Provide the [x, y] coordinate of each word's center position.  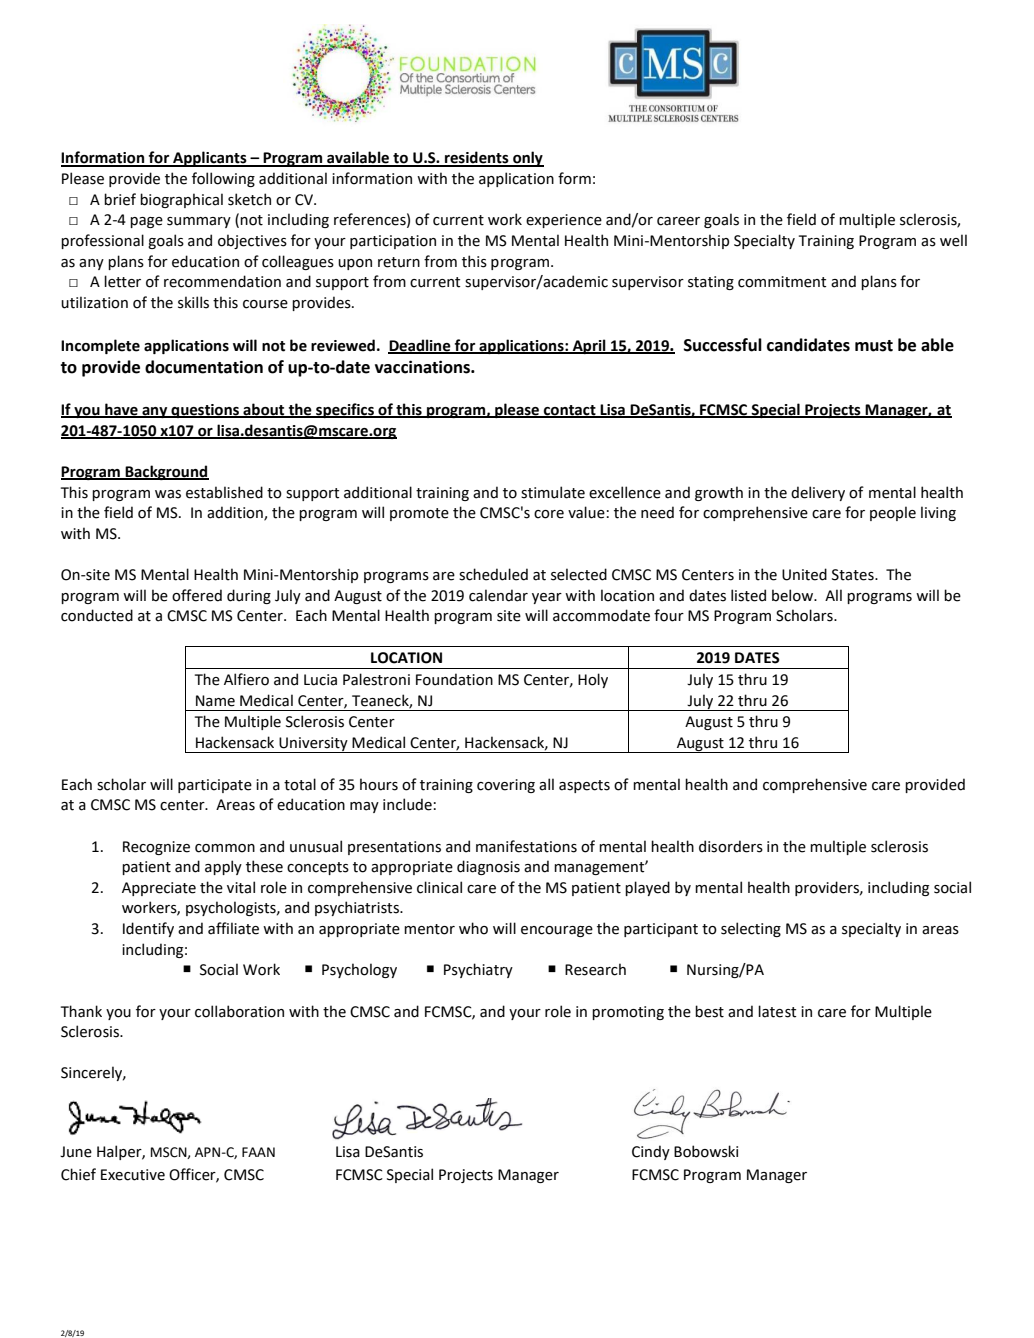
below [794, 595]
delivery [818, 493]
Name [215, 701]
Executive [133, 1175]
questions [205, 411]
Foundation [454, 679]
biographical [181, 200]
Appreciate [159, 889]
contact [570, 411]
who [473, 928]
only [527, 159]
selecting [751, 929]
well [953, 240]
